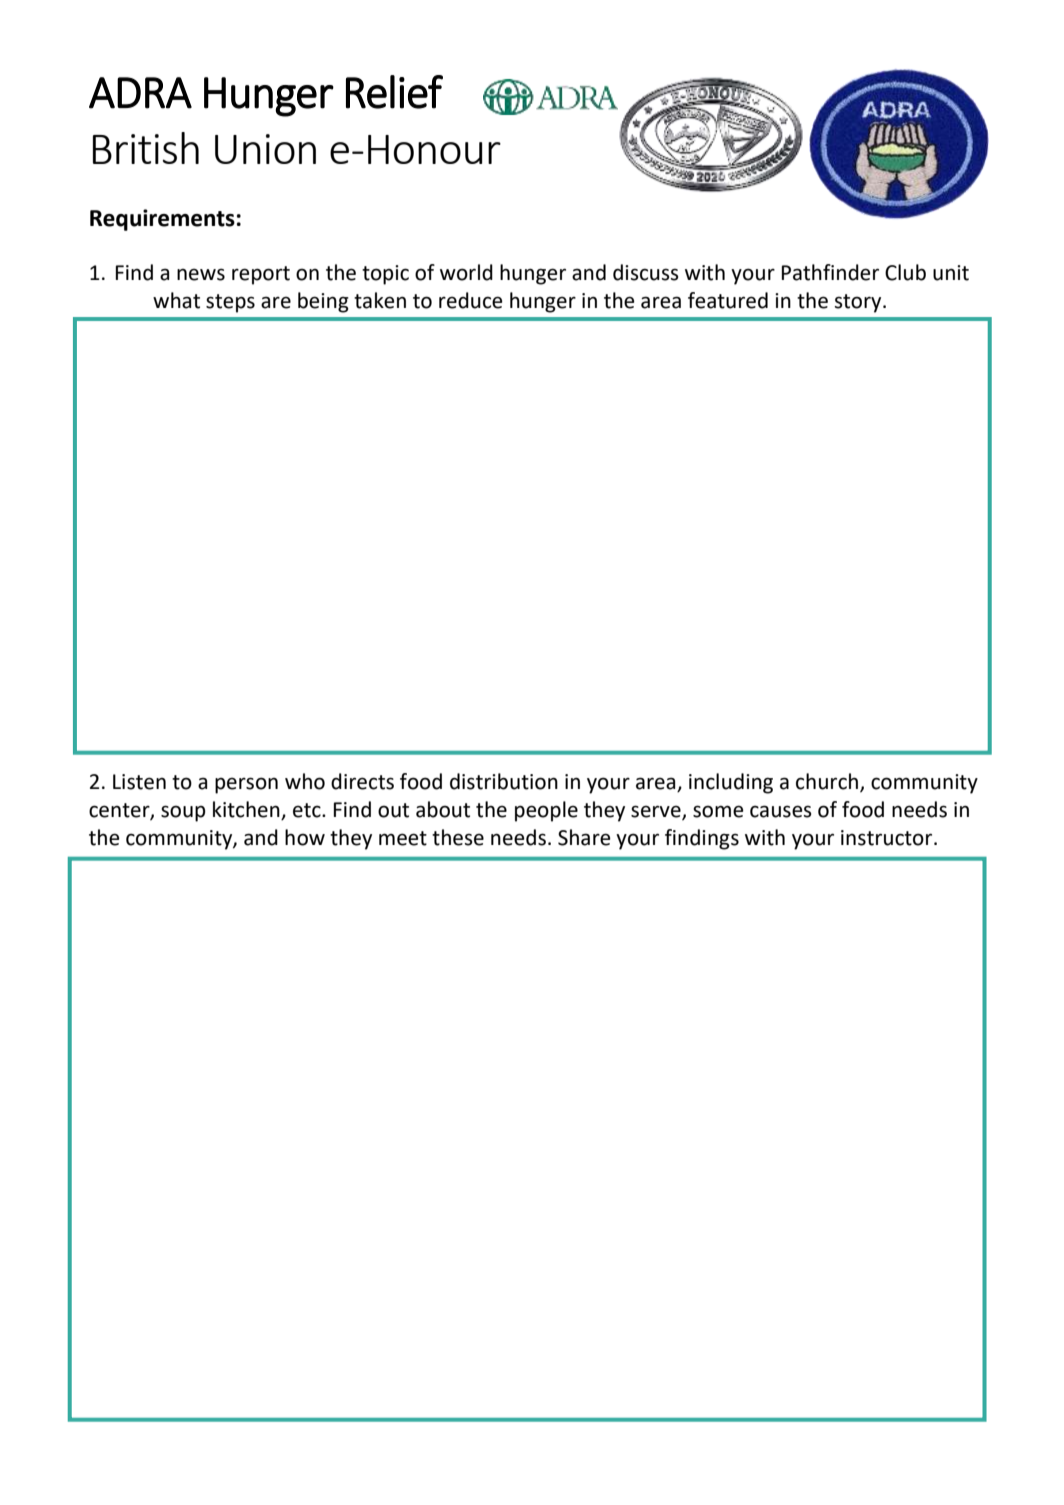 The height and width of the screenshot is (1505, 1064). I want to click on what, so click(176, 300).
